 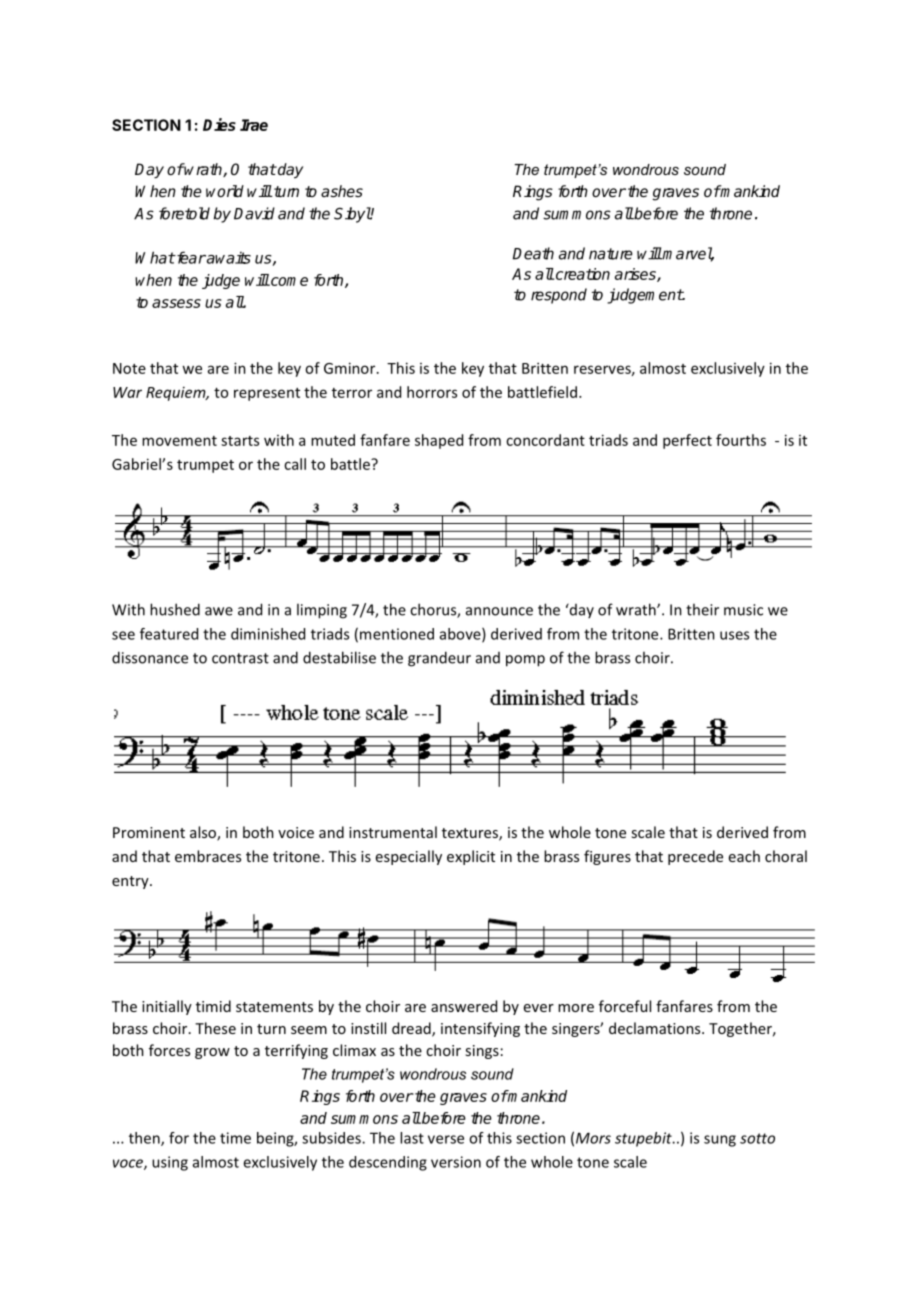 I want to click on uses, so click(x=734, y=635).
